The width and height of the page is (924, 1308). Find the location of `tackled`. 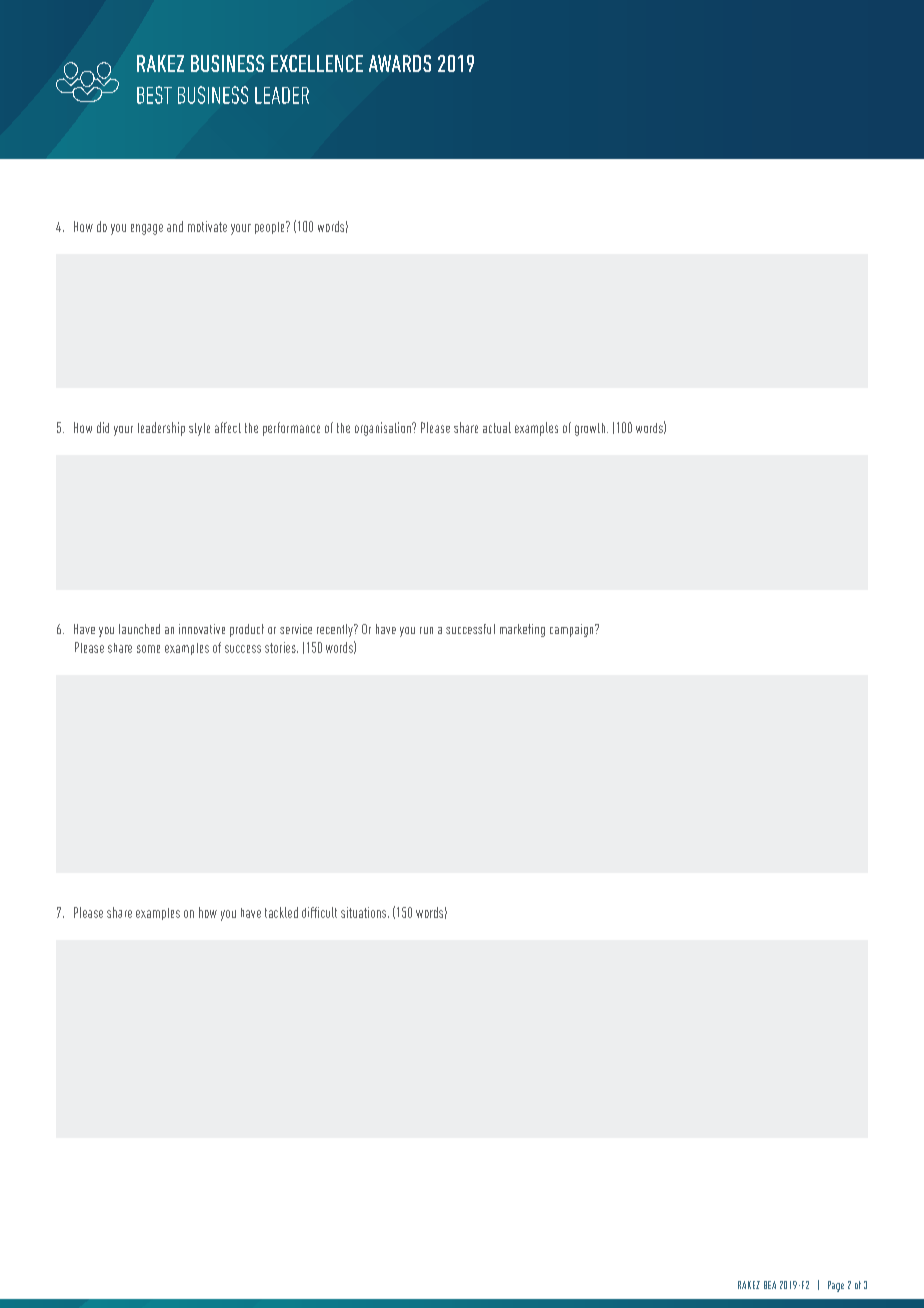

tackled is located at coordinates (281, 912).
